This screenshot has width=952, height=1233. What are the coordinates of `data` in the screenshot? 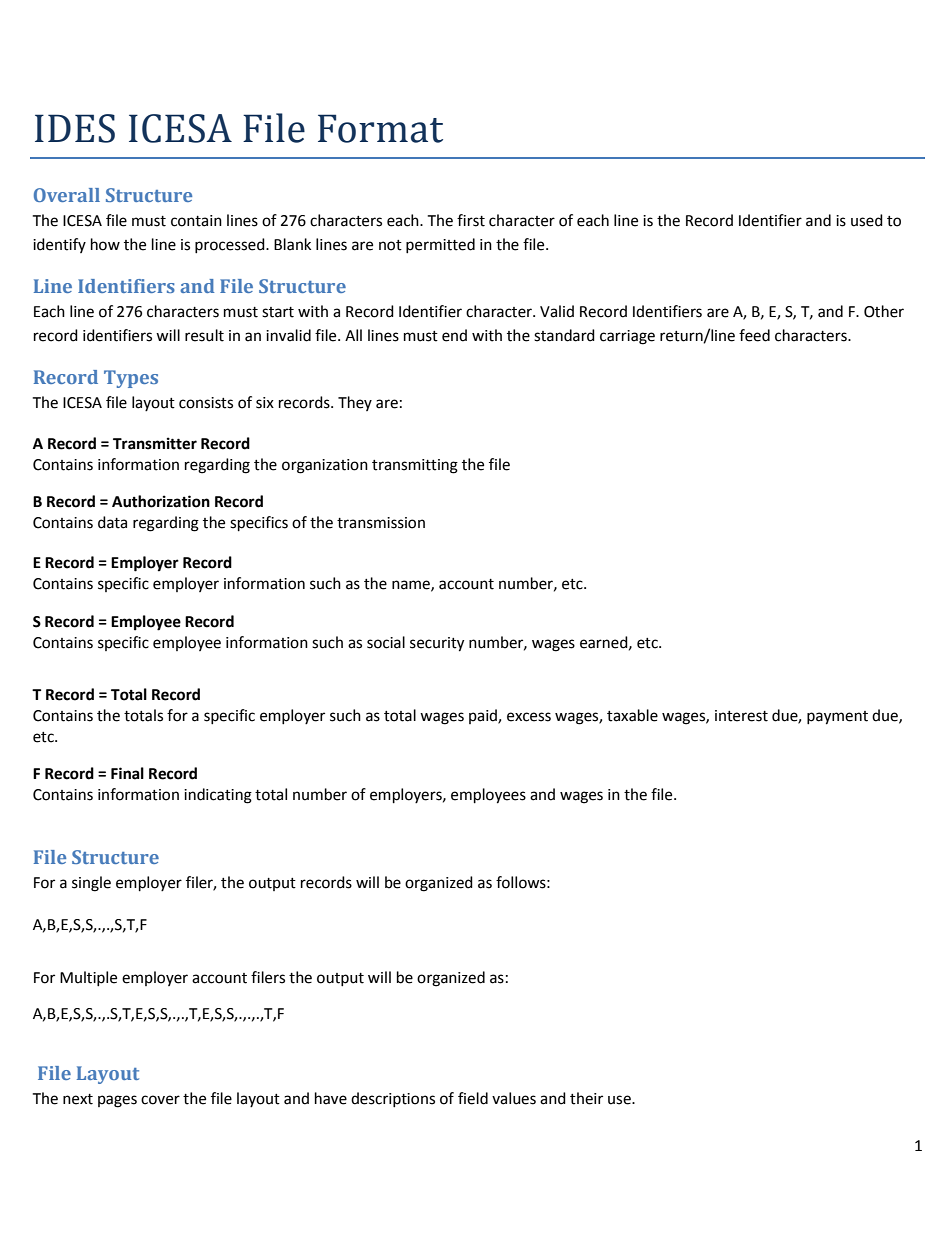 It's located at (112, 522).
